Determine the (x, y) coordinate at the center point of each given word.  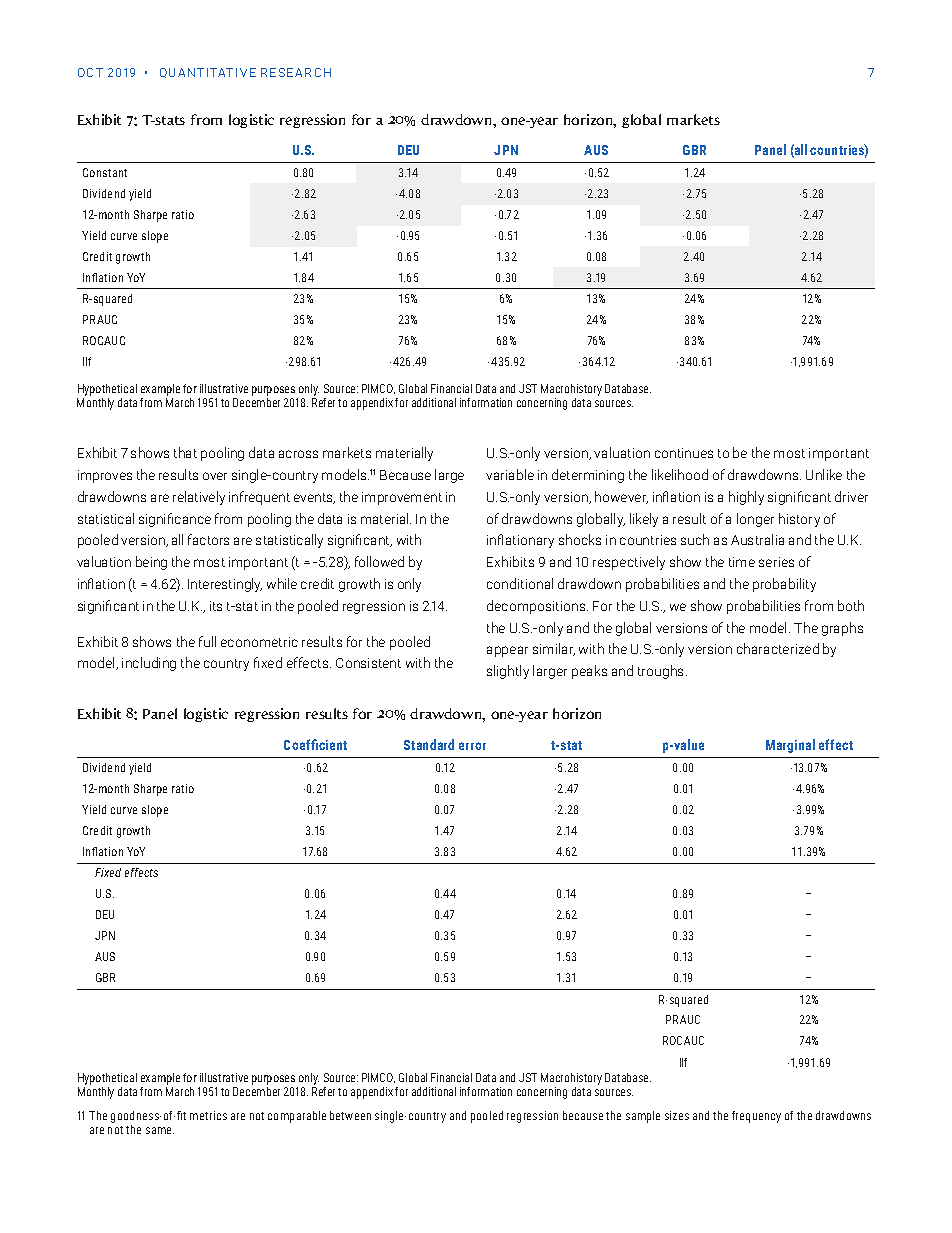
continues (684, 453)
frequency (756, 1117)
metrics (208, 1115)
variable (510, 474)
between (350, 1115)
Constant (105, 172)
